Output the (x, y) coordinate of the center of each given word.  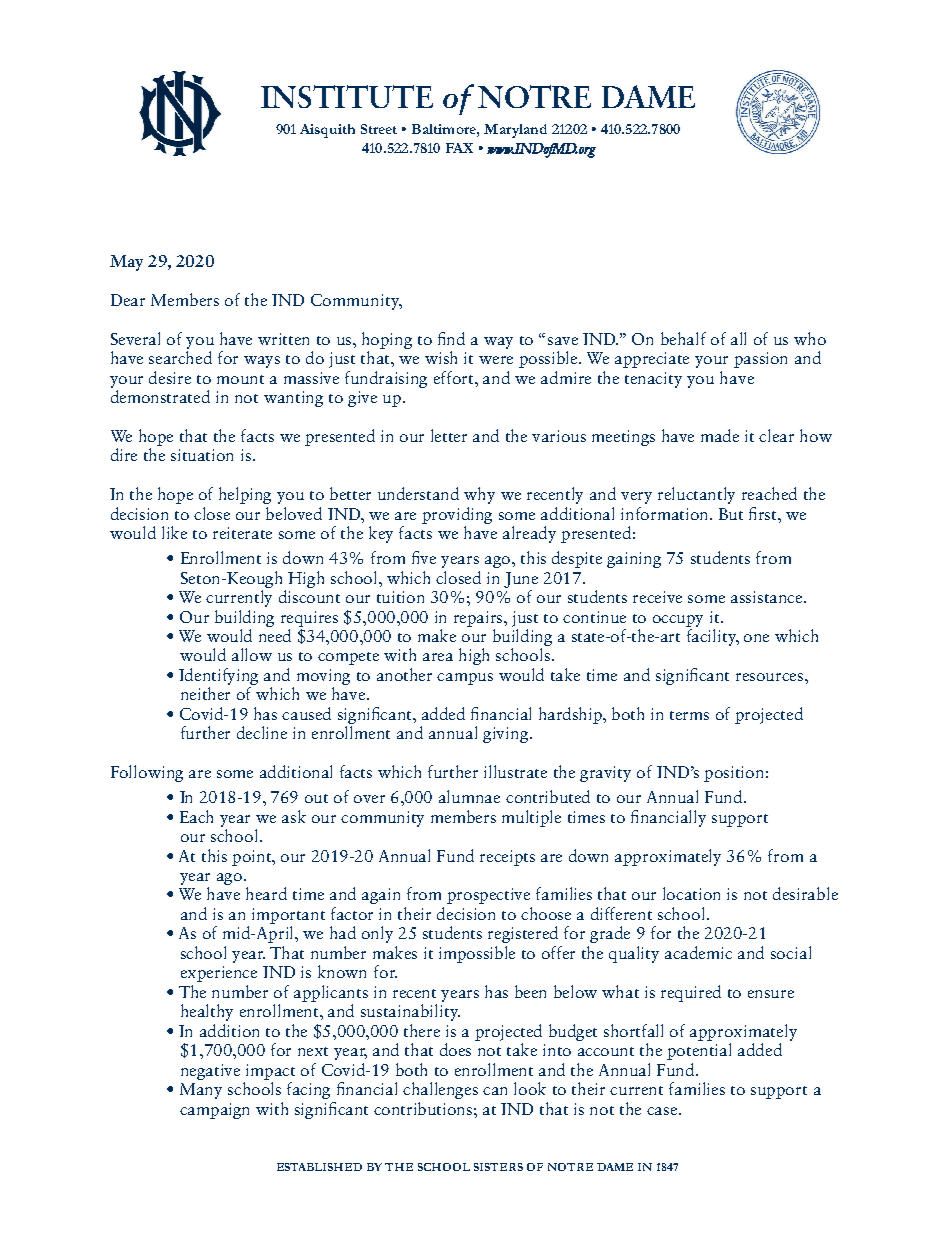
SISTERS (498, 1167)
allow (252, 654)
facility (712, 636)
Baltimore (445, 129)
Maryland (515, 131)
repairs (480, 619)
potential (699, 1051)
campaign (214, 1111)
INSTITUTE (347, 96)
